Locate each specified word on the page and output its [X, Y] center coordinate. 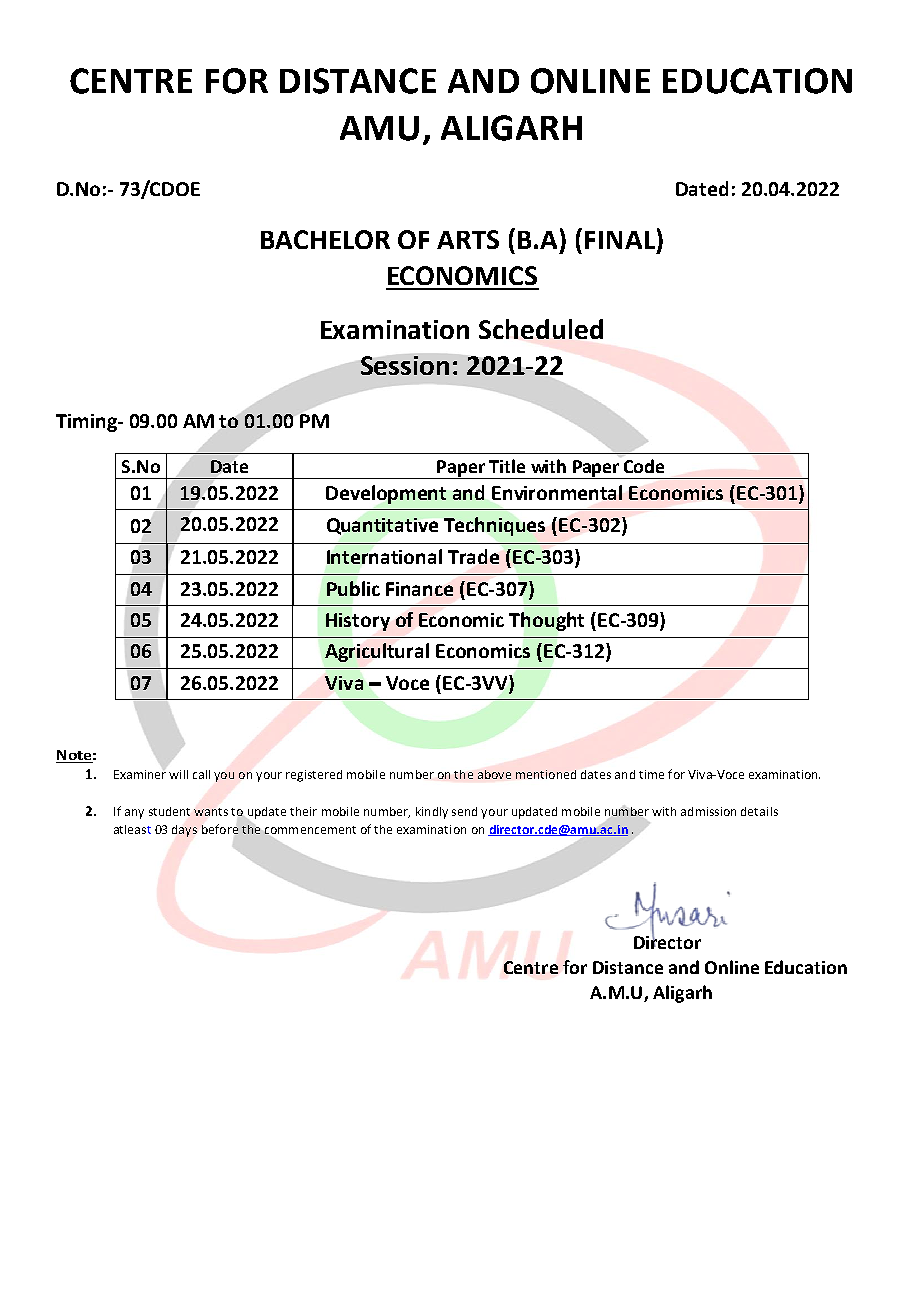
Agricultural [377, 652]
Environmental [557, 492]
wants [211, 812]
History [358, 622]
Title [507, 466]
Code [644, 466]
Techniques [494, 526]
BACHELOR [325, 239]
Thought [546, 621]
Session [405, 365]
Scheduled [541, 329]
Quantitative [382, 526]
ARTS [468, 239]
